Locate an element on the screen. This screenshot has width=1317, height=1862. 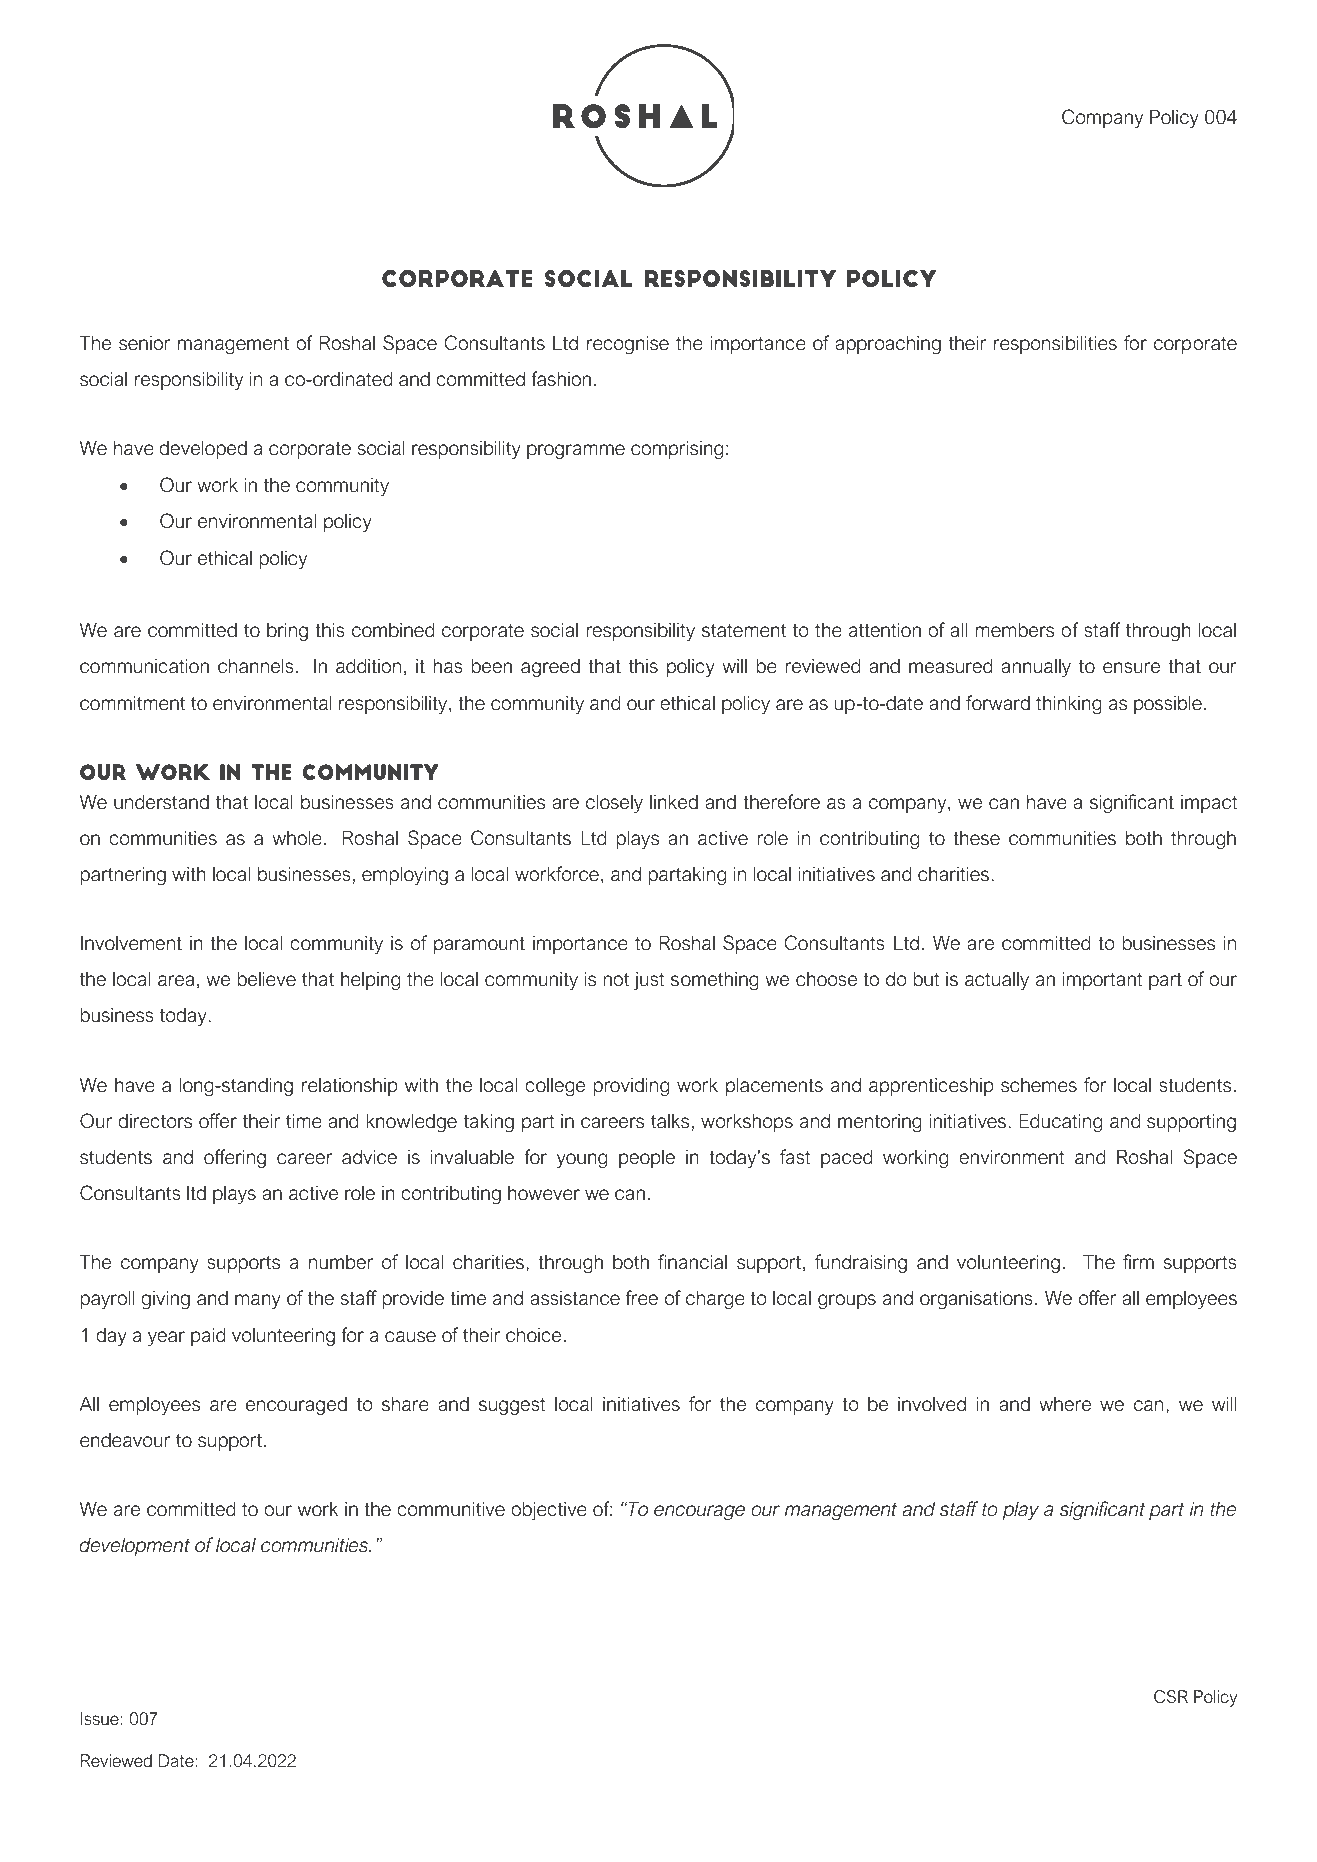
CSR is located at coordinates (1171, 1697).
